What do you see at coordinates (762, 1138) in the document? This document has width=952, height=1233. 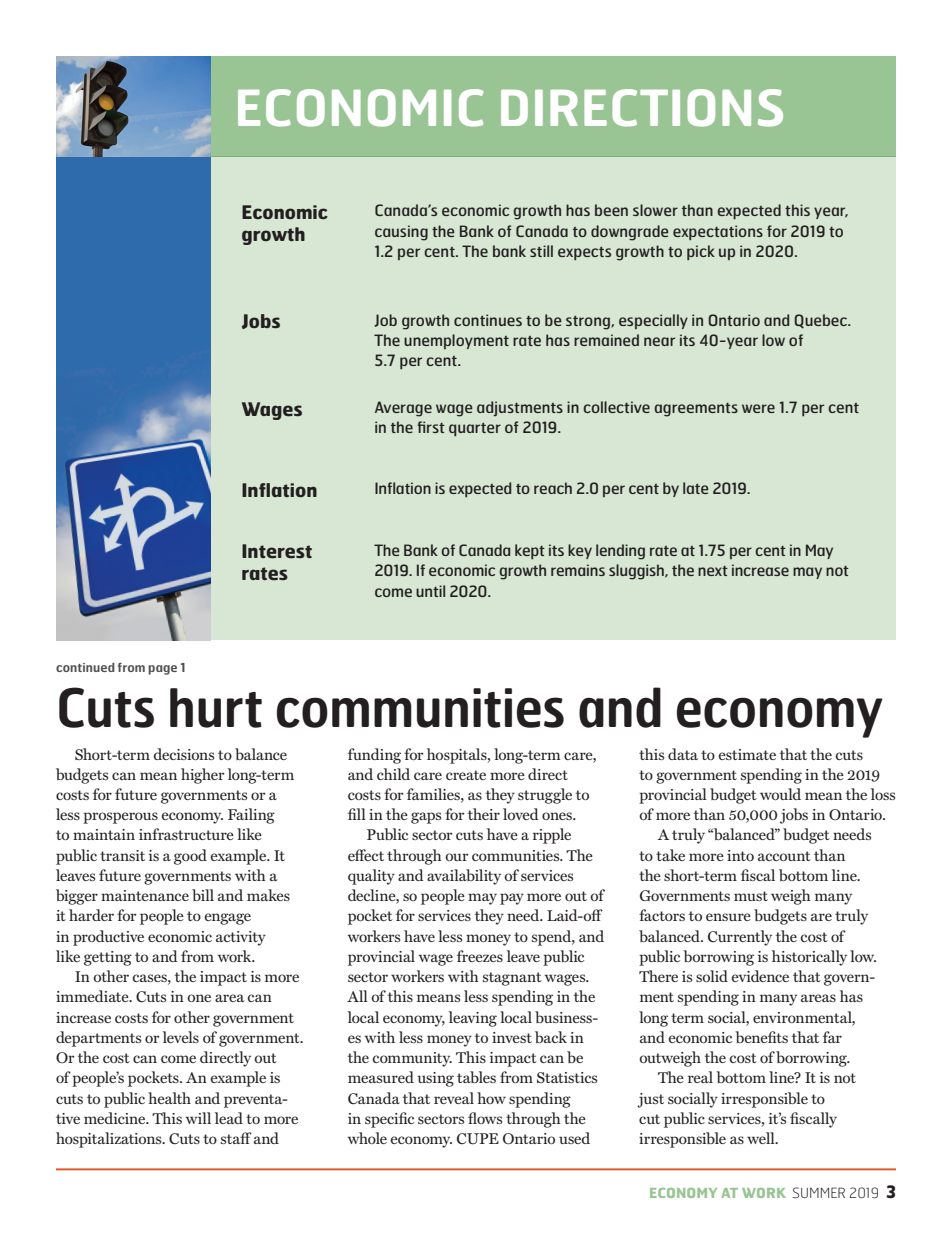 I see `well` at bounding box center [762, 1138].
